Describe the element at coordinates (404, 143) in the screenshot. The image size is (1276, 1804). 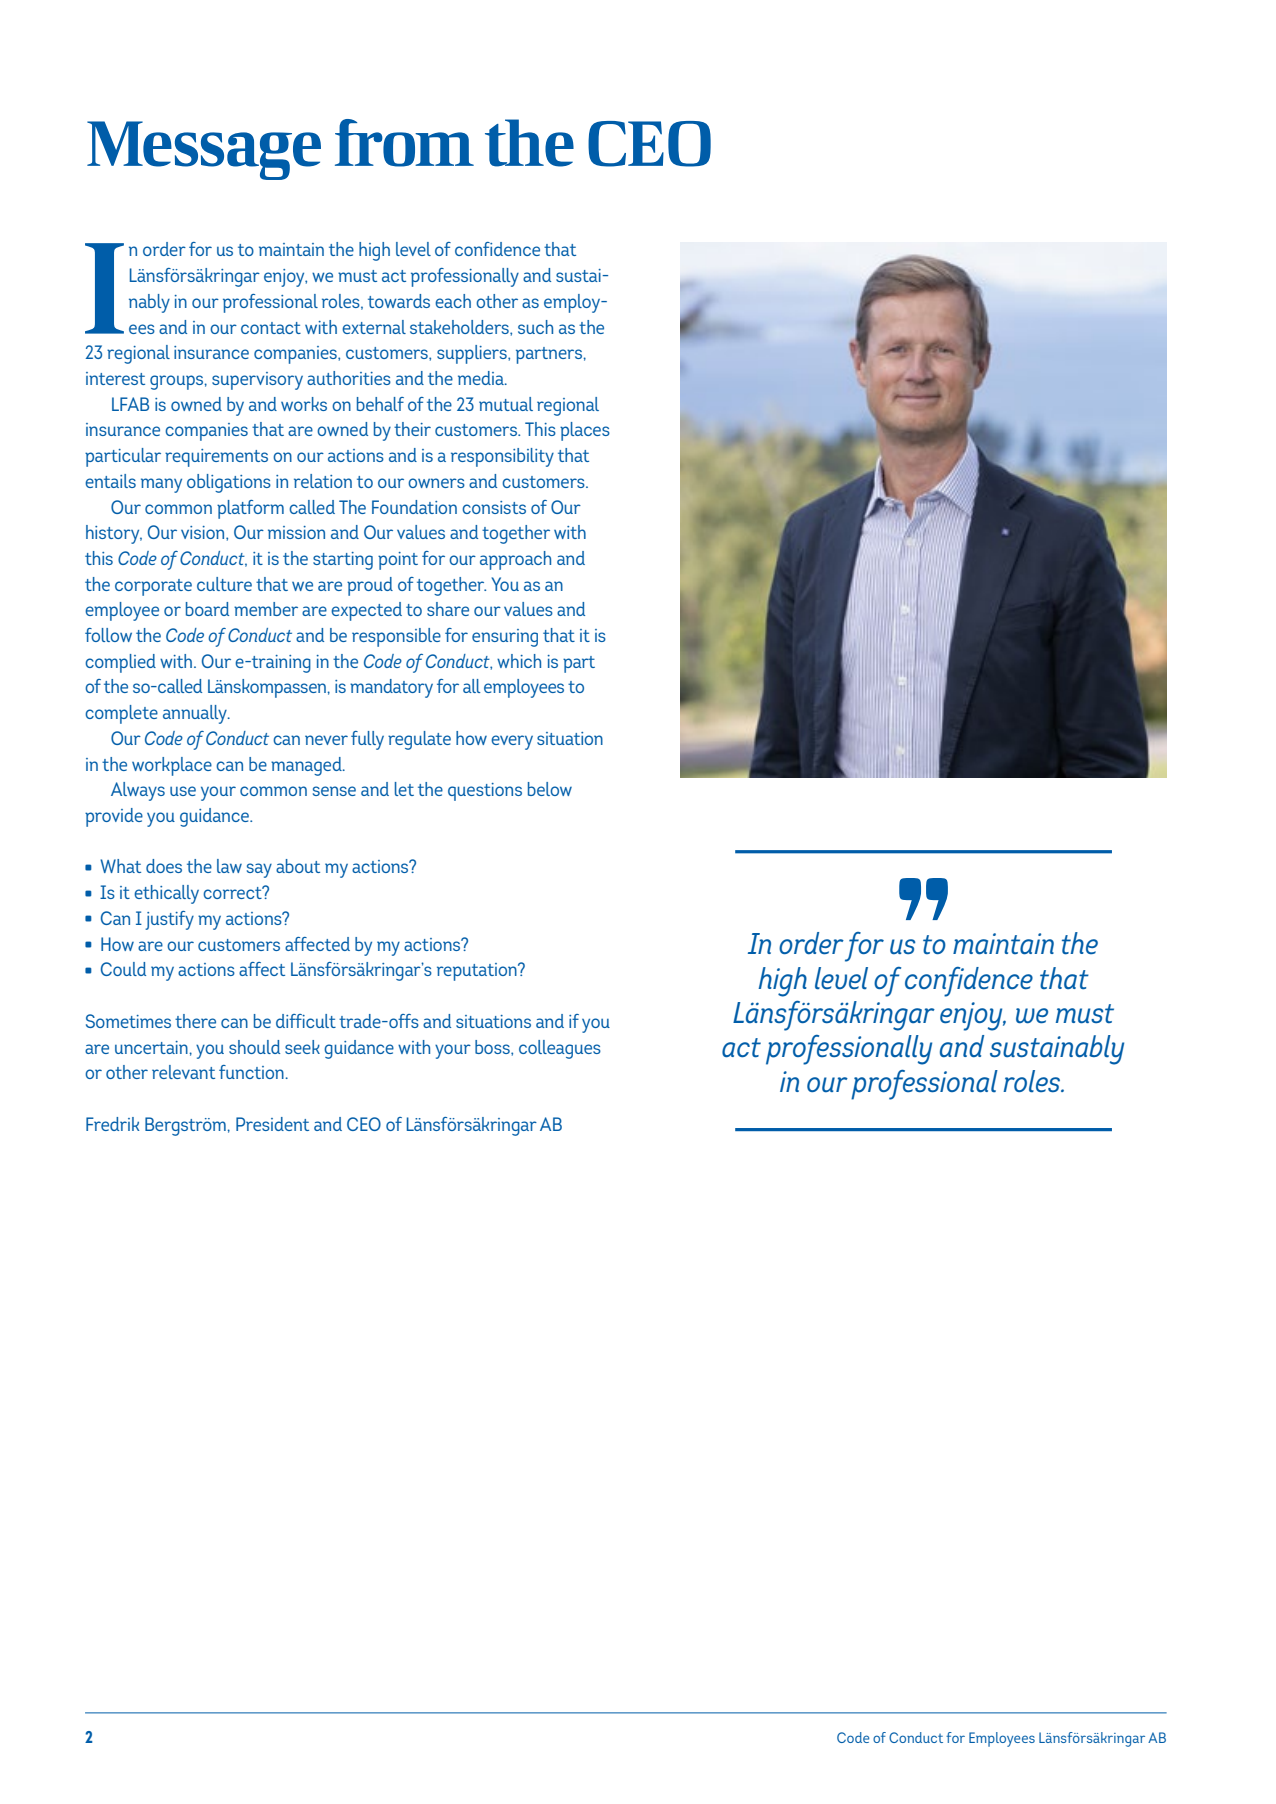
I see `from` at that location.
